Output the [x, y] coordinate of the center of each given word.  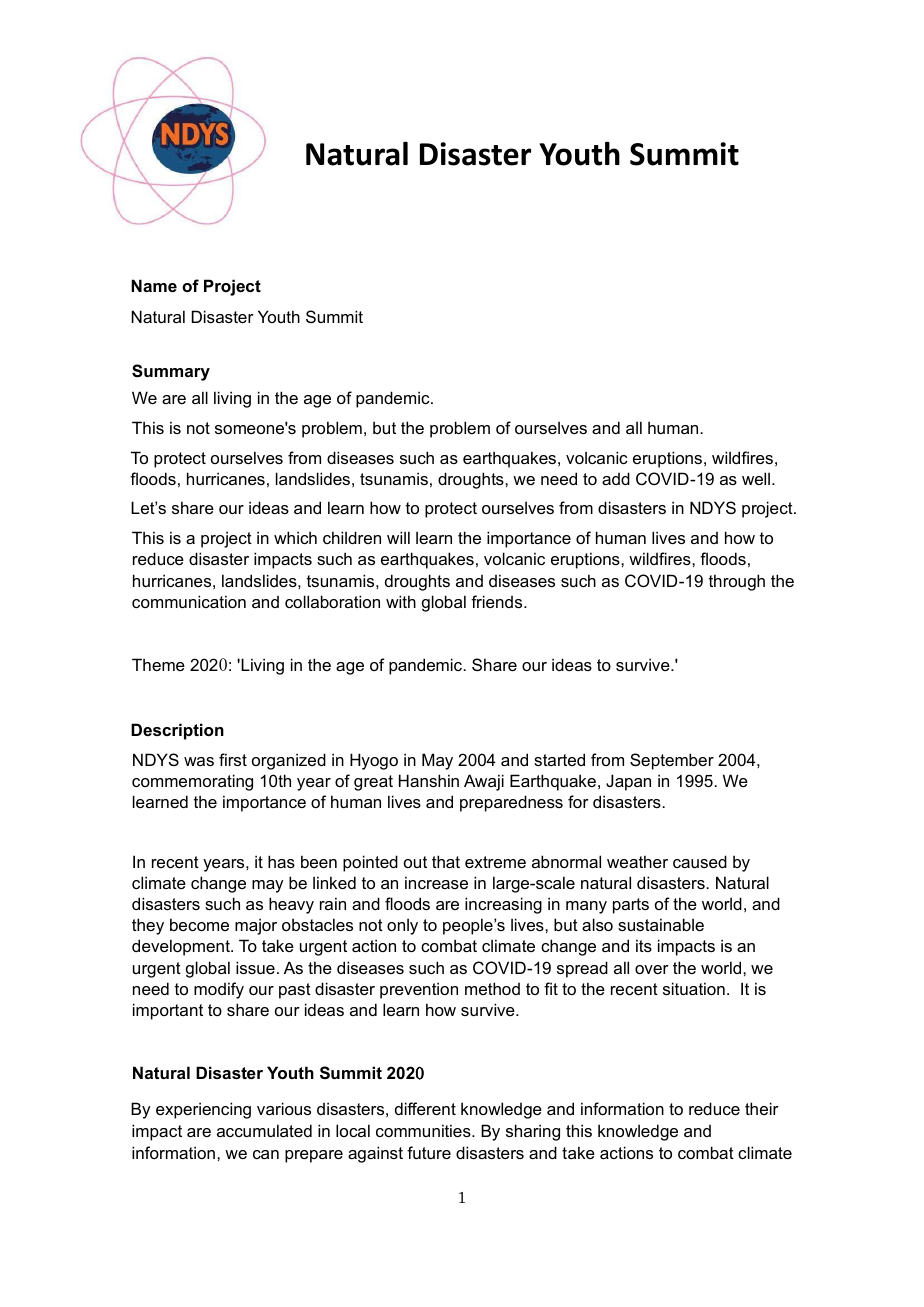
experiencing [203, 1110]
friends [498, 601]
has [281, 861]
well [756, 478]
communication [189, 601]
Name [154, 285]
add [616, 478]
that [446, 861]
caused [700, 861]
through [737, 582]
